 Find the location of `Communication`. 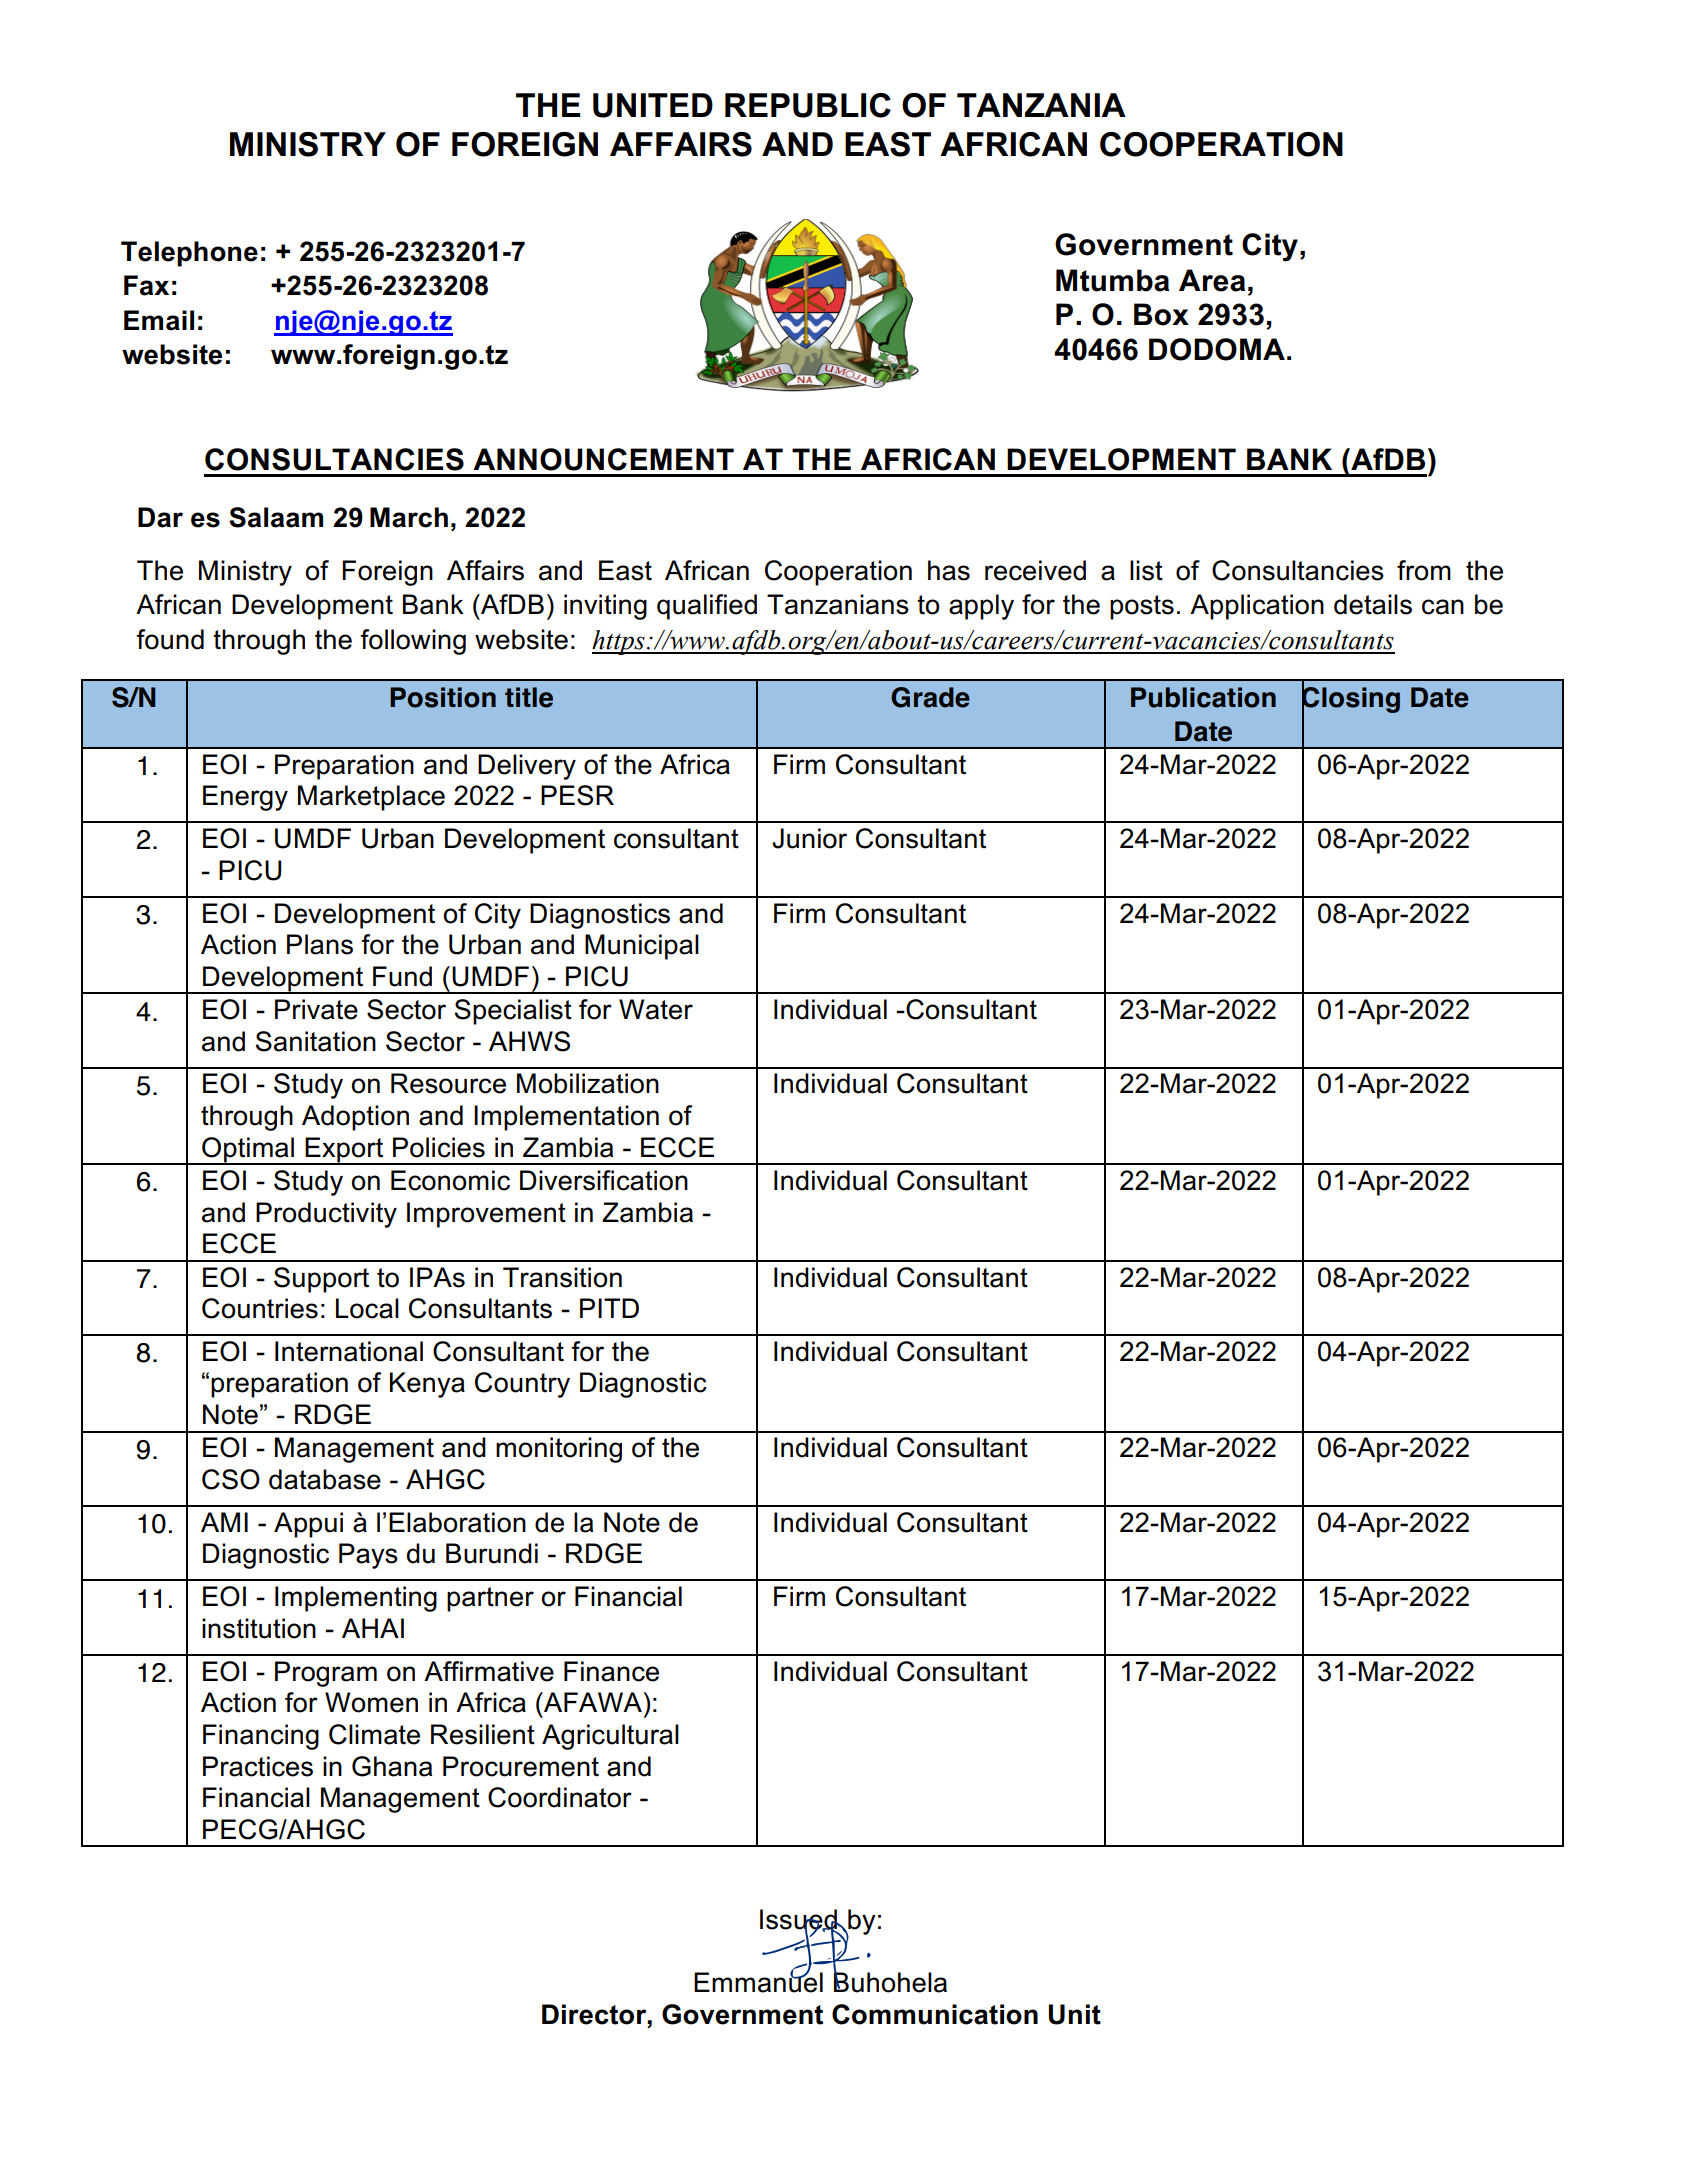

Communication is located at coordinates (935, 2014).
